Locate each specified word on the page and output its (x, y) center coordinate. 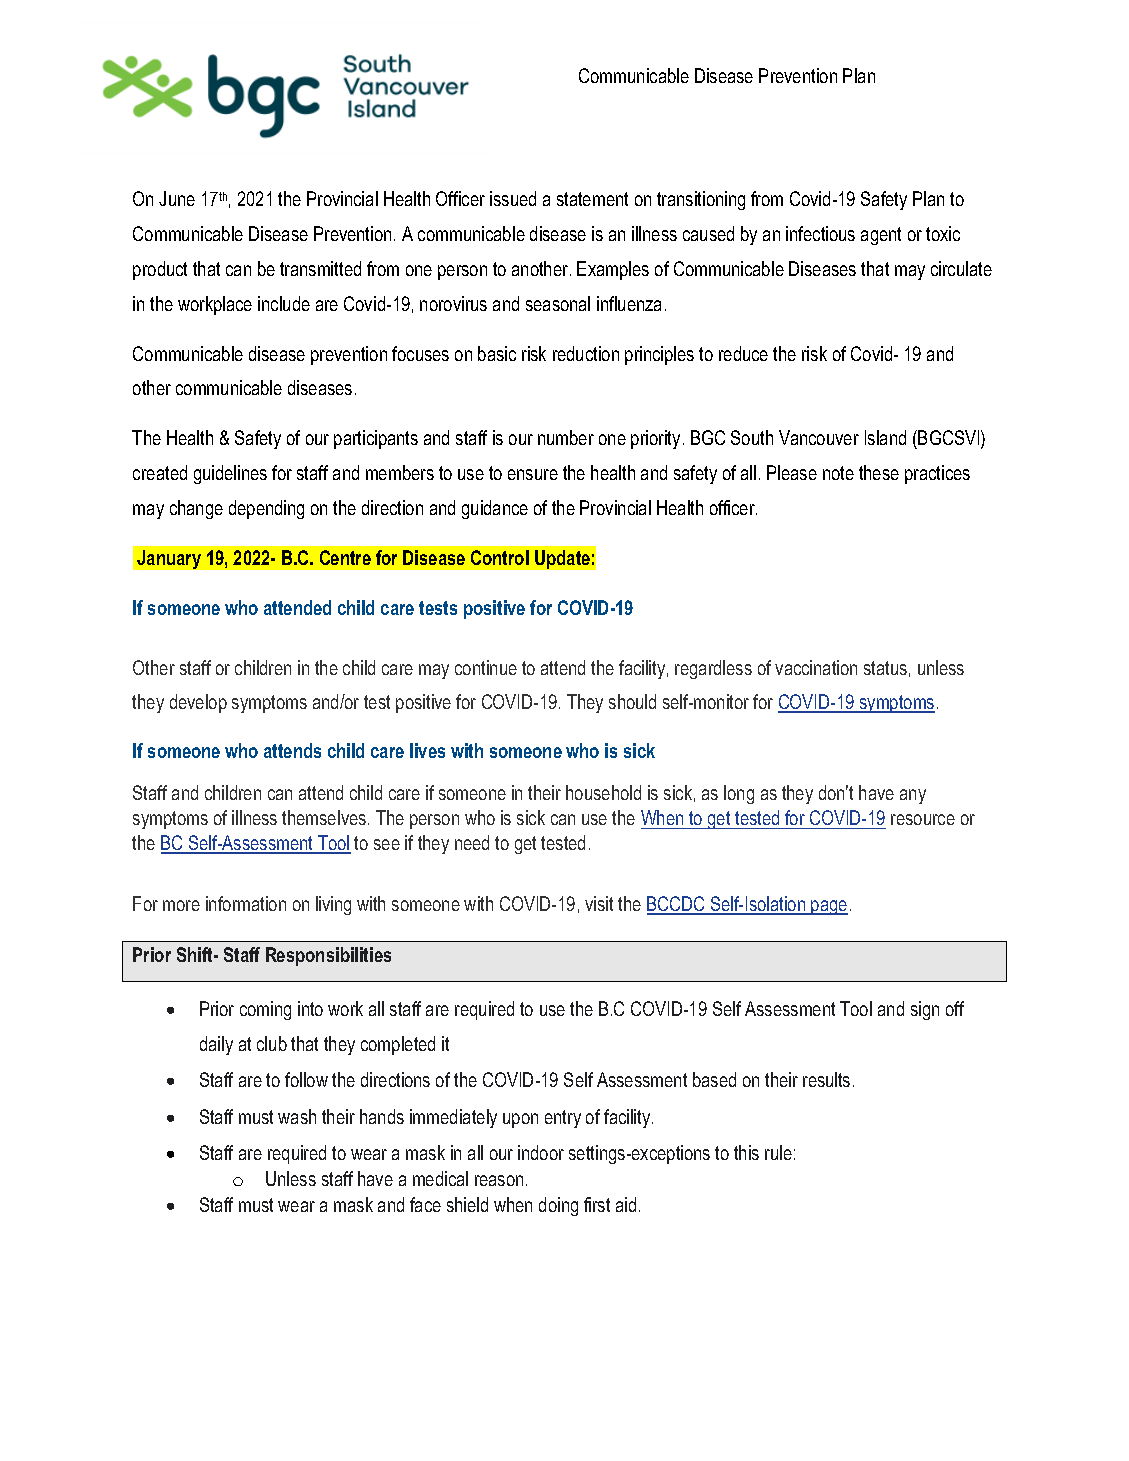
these (879, 472)
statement (592, 199)
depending (266, 509)
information (246, 903)
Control (500, 557)
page (828, 907)
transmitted (320, 268)
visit (599, 903)
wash (297, 1116)
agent (881, 236)
